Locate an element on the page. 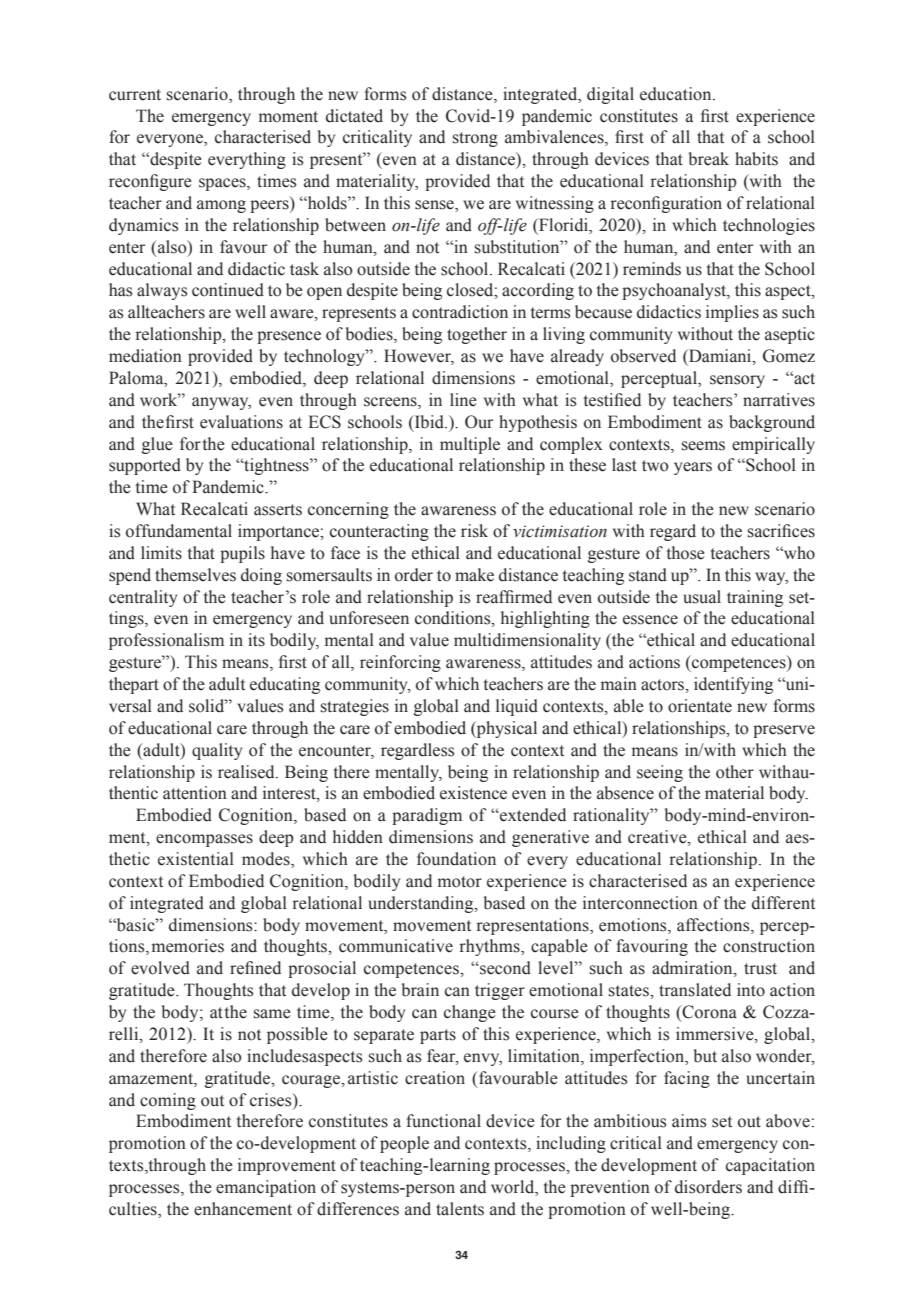  aims is located at coordinates (689, 1121).
